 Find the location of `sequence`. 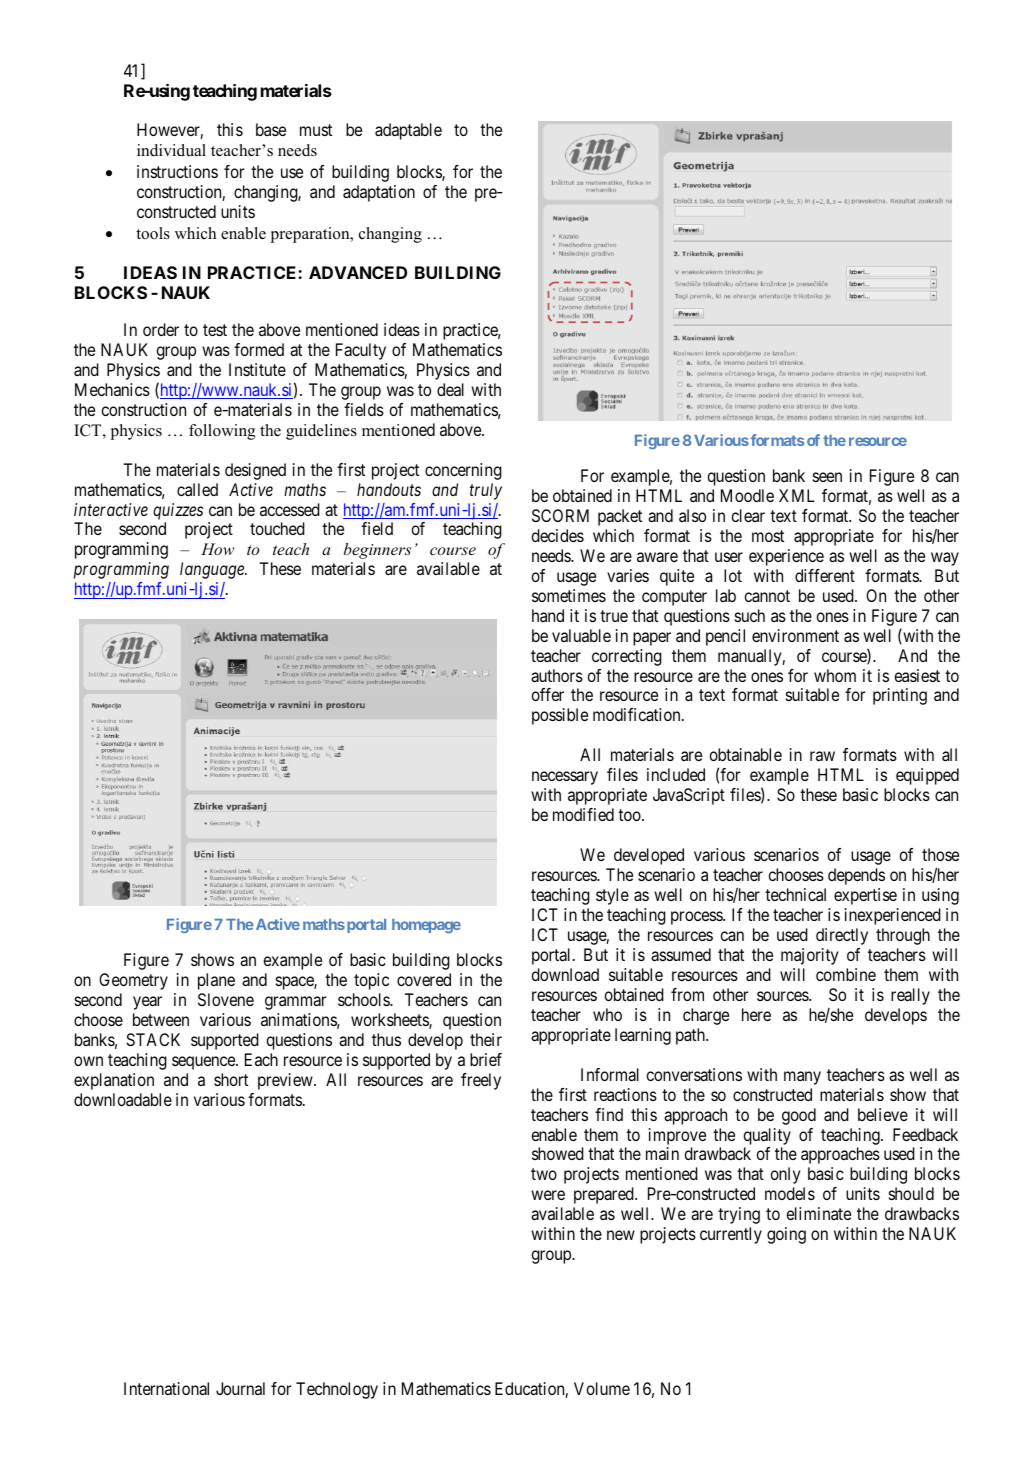

sequence is located at coordinates (204, 1063).
